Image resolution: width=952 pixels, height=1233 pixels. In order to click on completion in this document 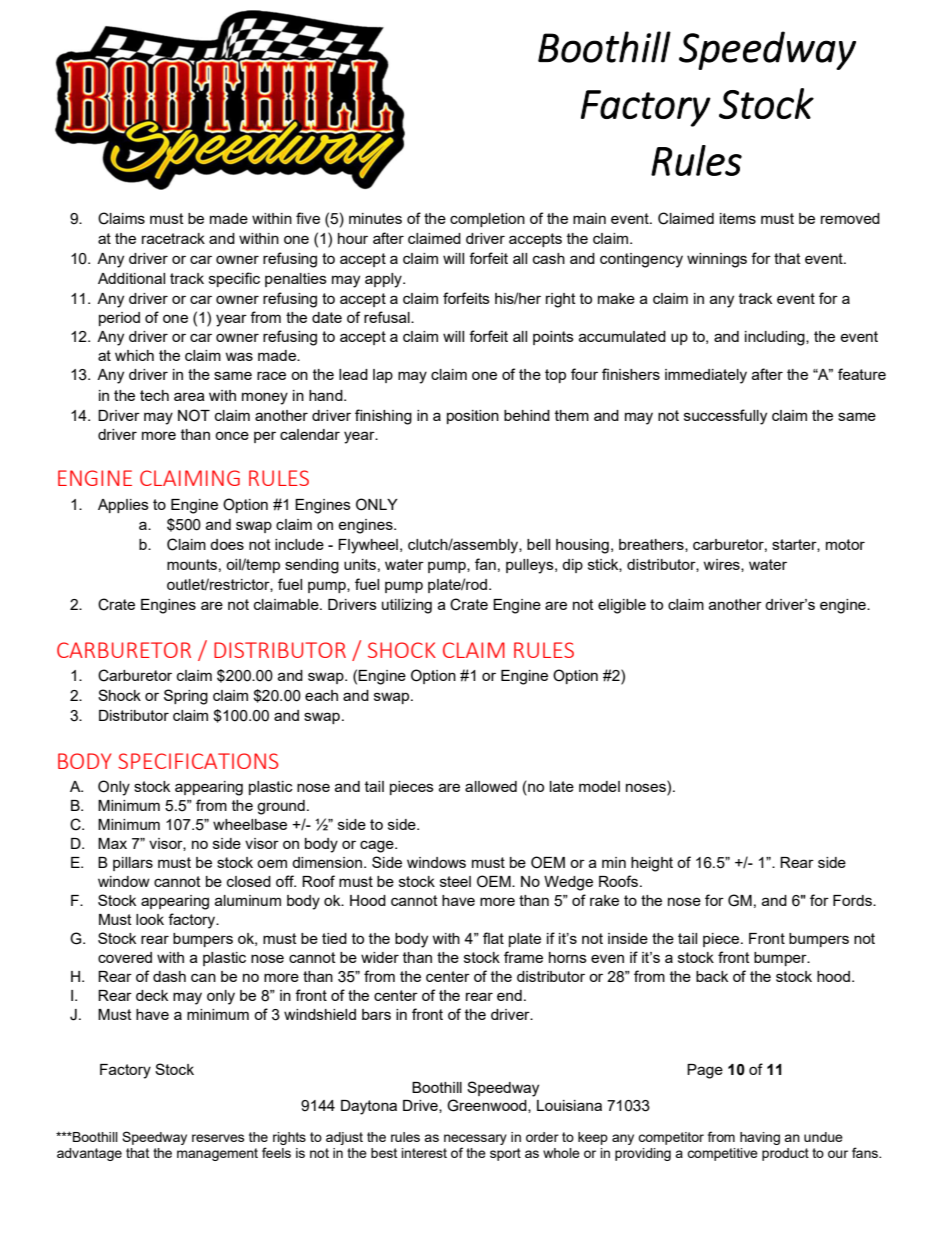, I will do `click(487, 220)`.
